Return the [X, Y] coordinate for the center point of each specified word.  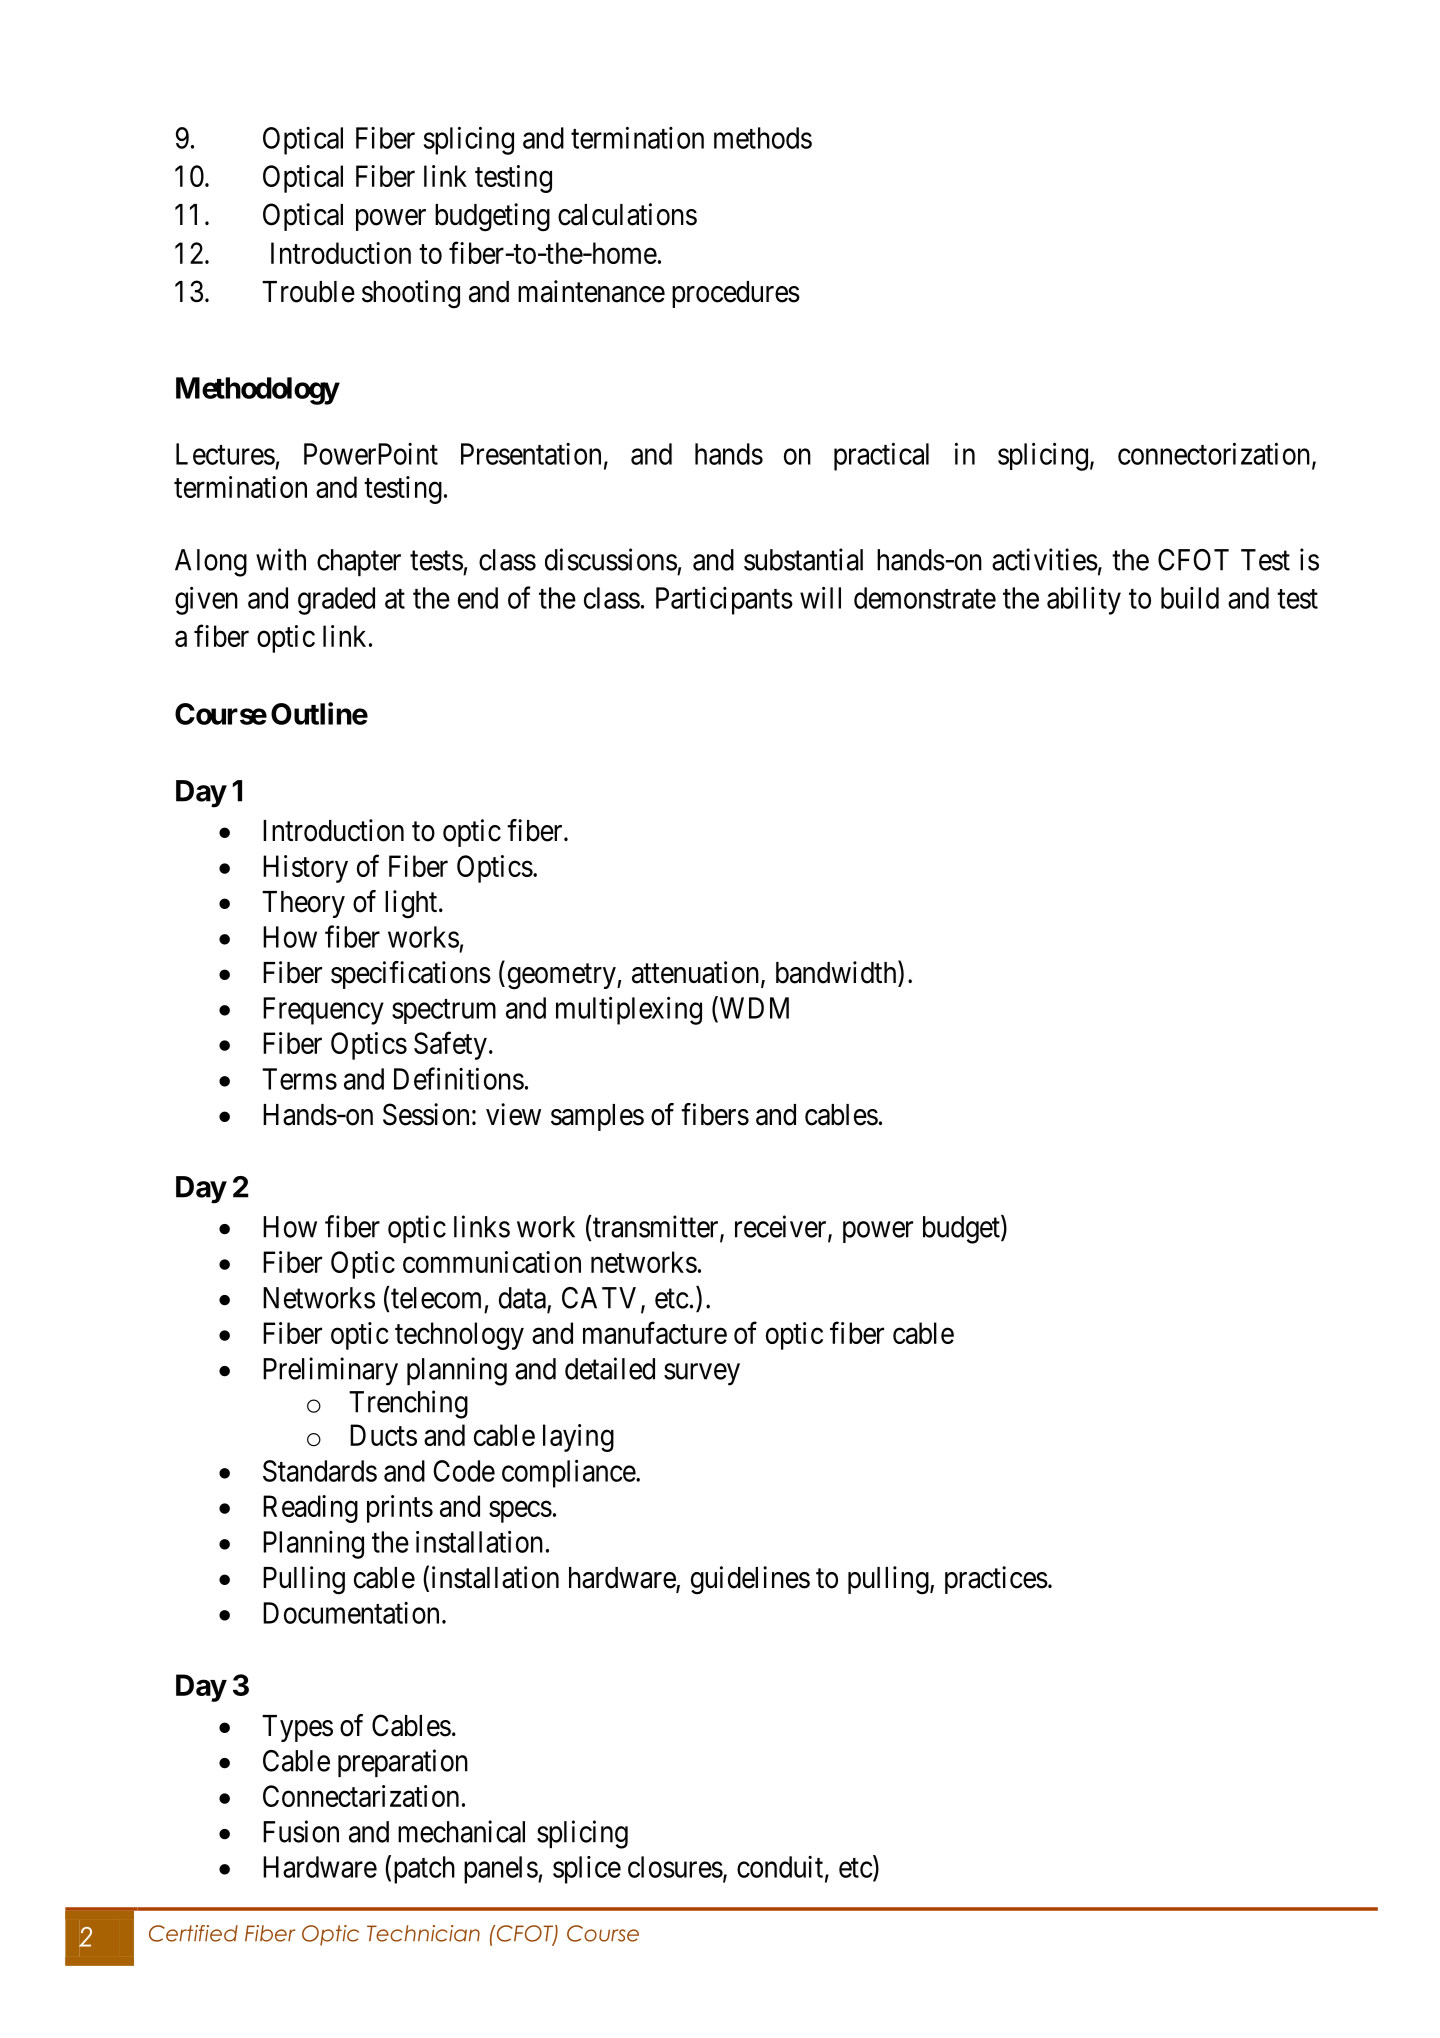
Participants [724, 601]
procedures [736, 294]
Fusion [301, 1831]
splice [587, 1870]
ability [1084, 600]
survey [702, 1374]
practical [881, 456]
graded [336, 601]
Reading [310, 1509]
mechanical [461, 1831]
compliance [569, 1473]
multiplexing [629, 1010]
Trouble [308, 292]
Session [426, 1114]
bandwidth [837, 973]
